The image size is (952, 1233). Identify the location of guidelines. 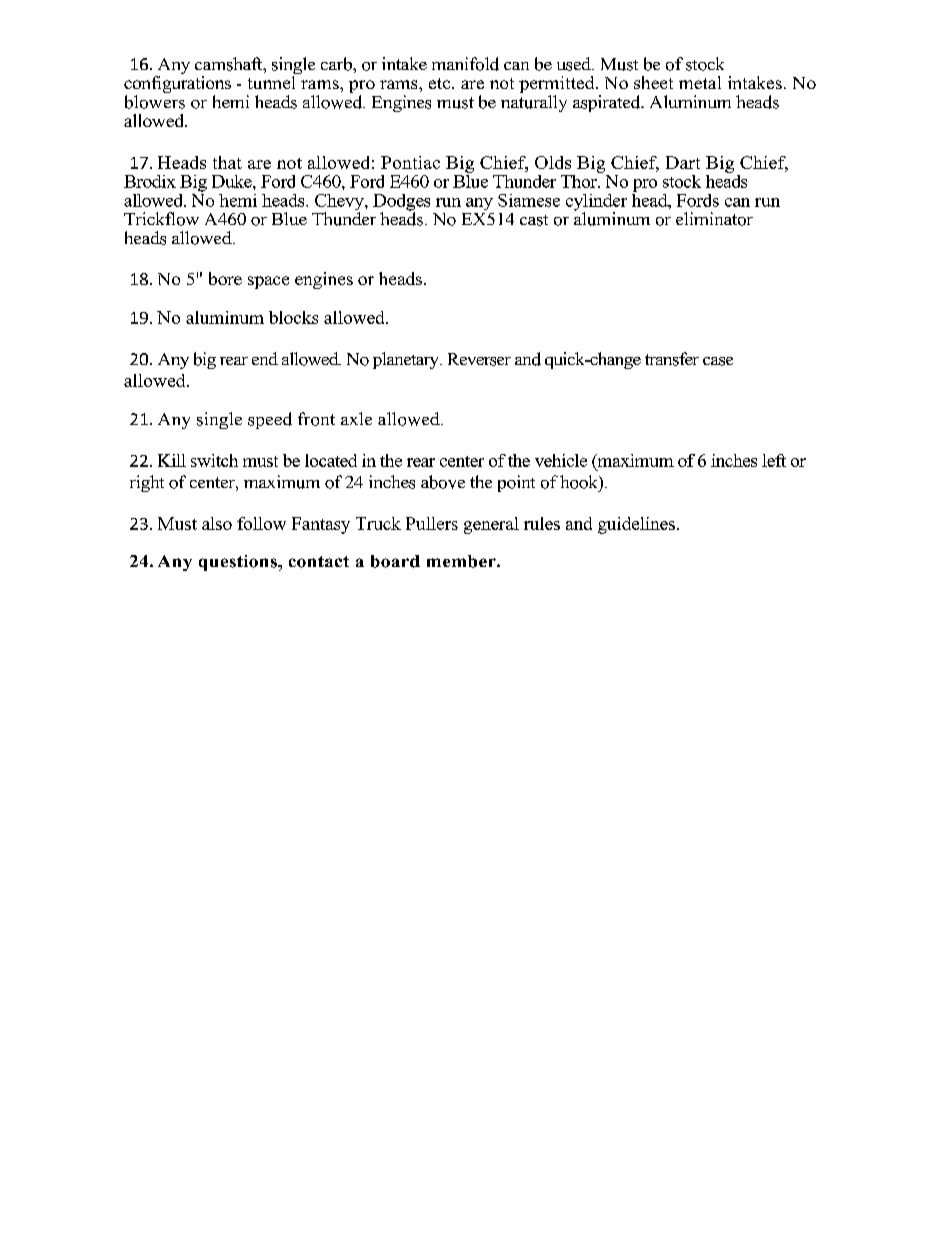
(636, 525).
